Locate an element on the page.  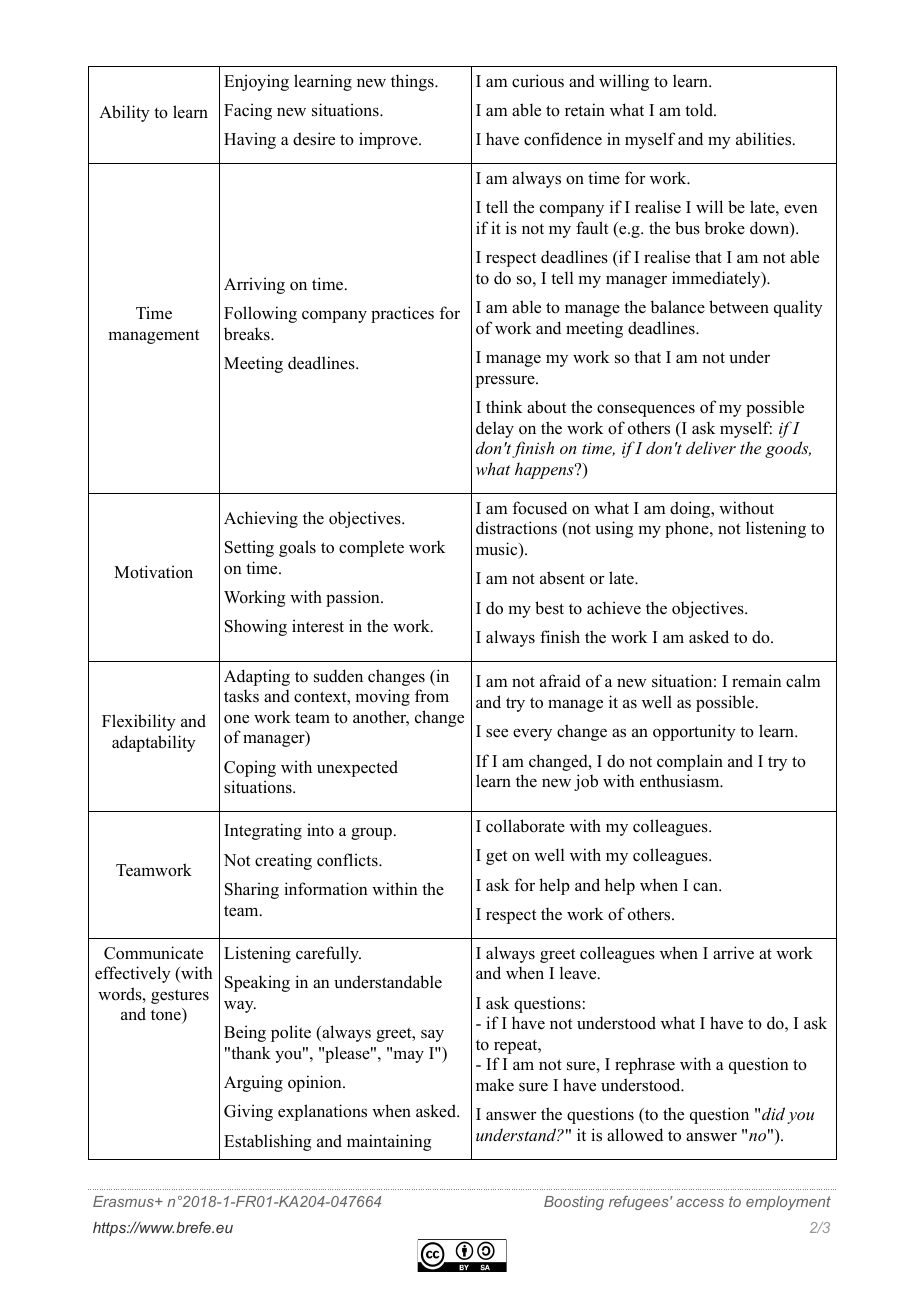
Establishing is located at coordinates (268, 1142).
